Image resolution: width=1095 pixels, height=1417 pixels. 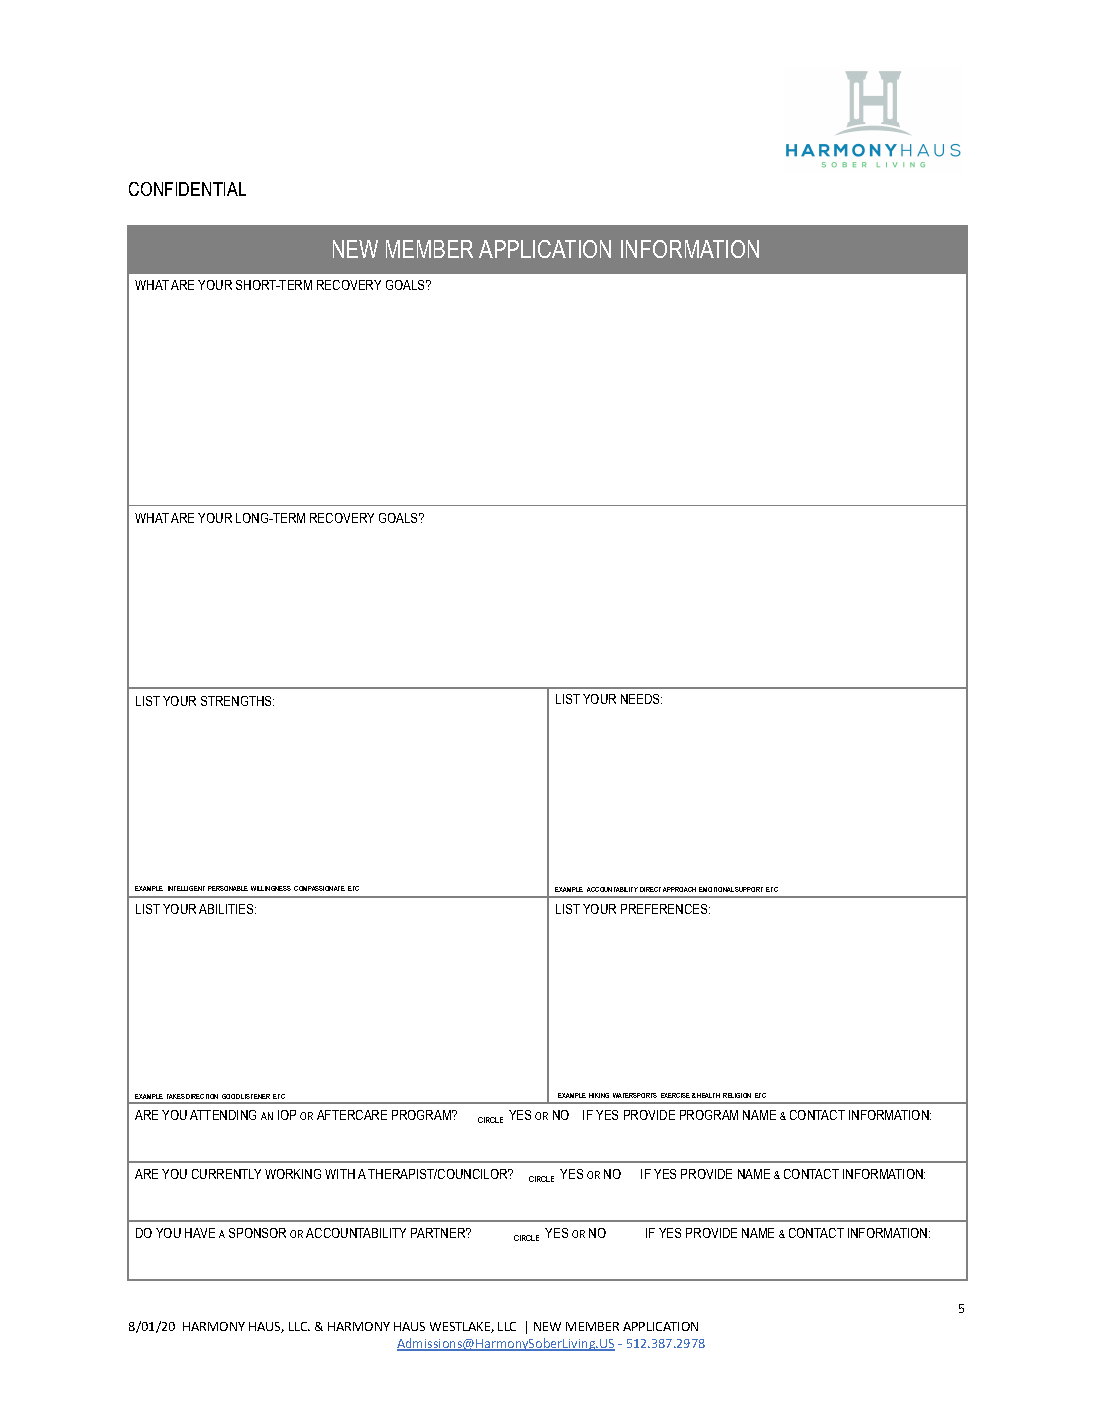 What do you see at coordinates (271, 888) in the page?
I see `WILLINGNESS` at bounding box center [271, 888].
